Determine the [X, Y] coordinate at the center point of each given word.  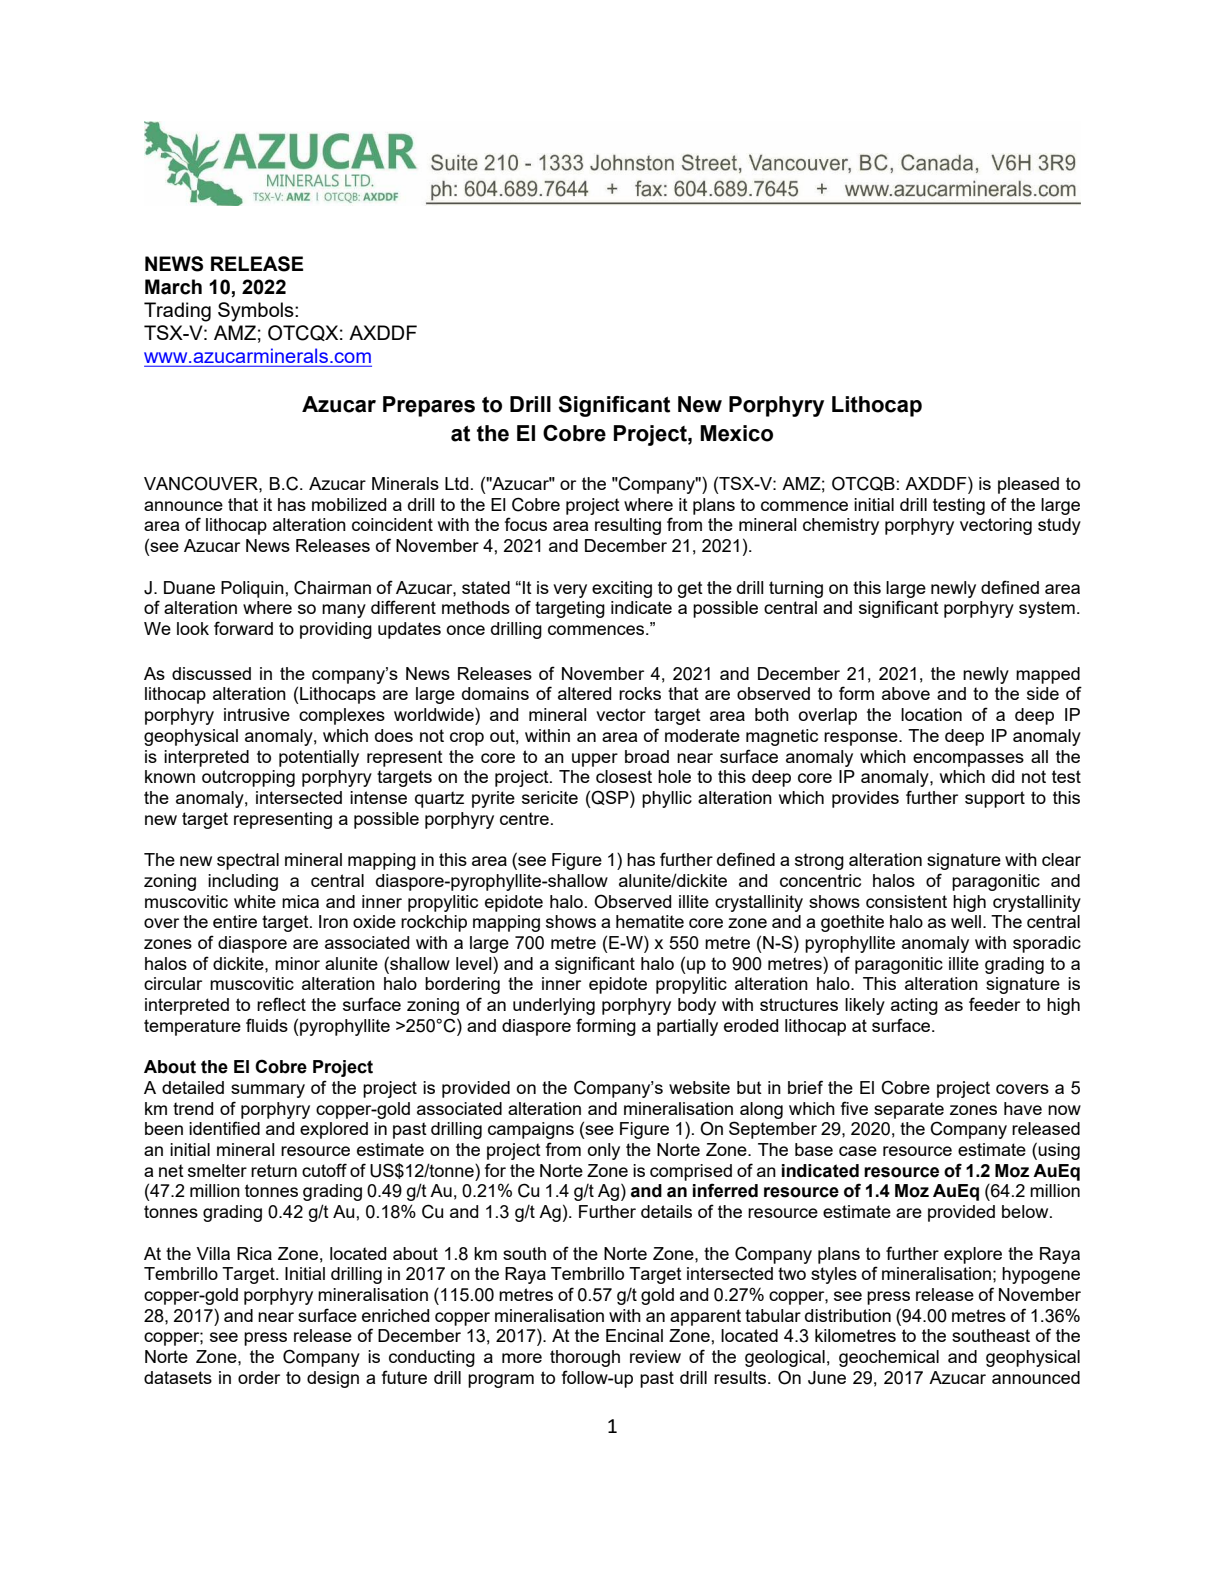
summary [268, 1091]
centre [524, 818]
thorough [585, 1358]
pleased [1028, 485]
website [699, 1087]
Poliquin [253, 589]
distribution [848, 1315]
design [333, 1379]
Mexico [736, 433]
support [995, 799]
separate [909, 1110]
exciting [622, 589]
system [1047, 609]
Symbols [257, 312]
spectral [248, 861]
